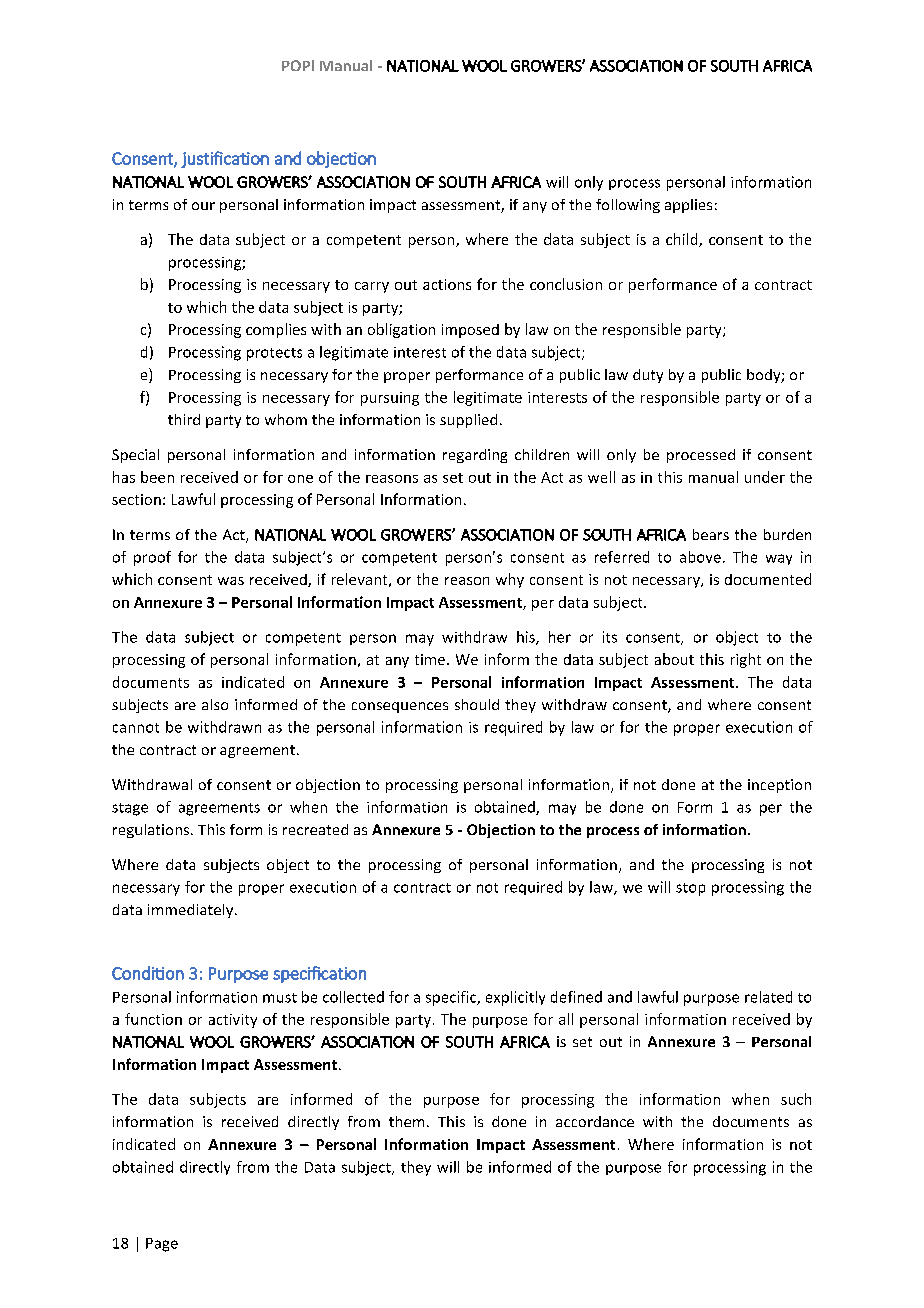 This screenshot has width=924, height=1308. I want to click on right, so click(746, 660).
